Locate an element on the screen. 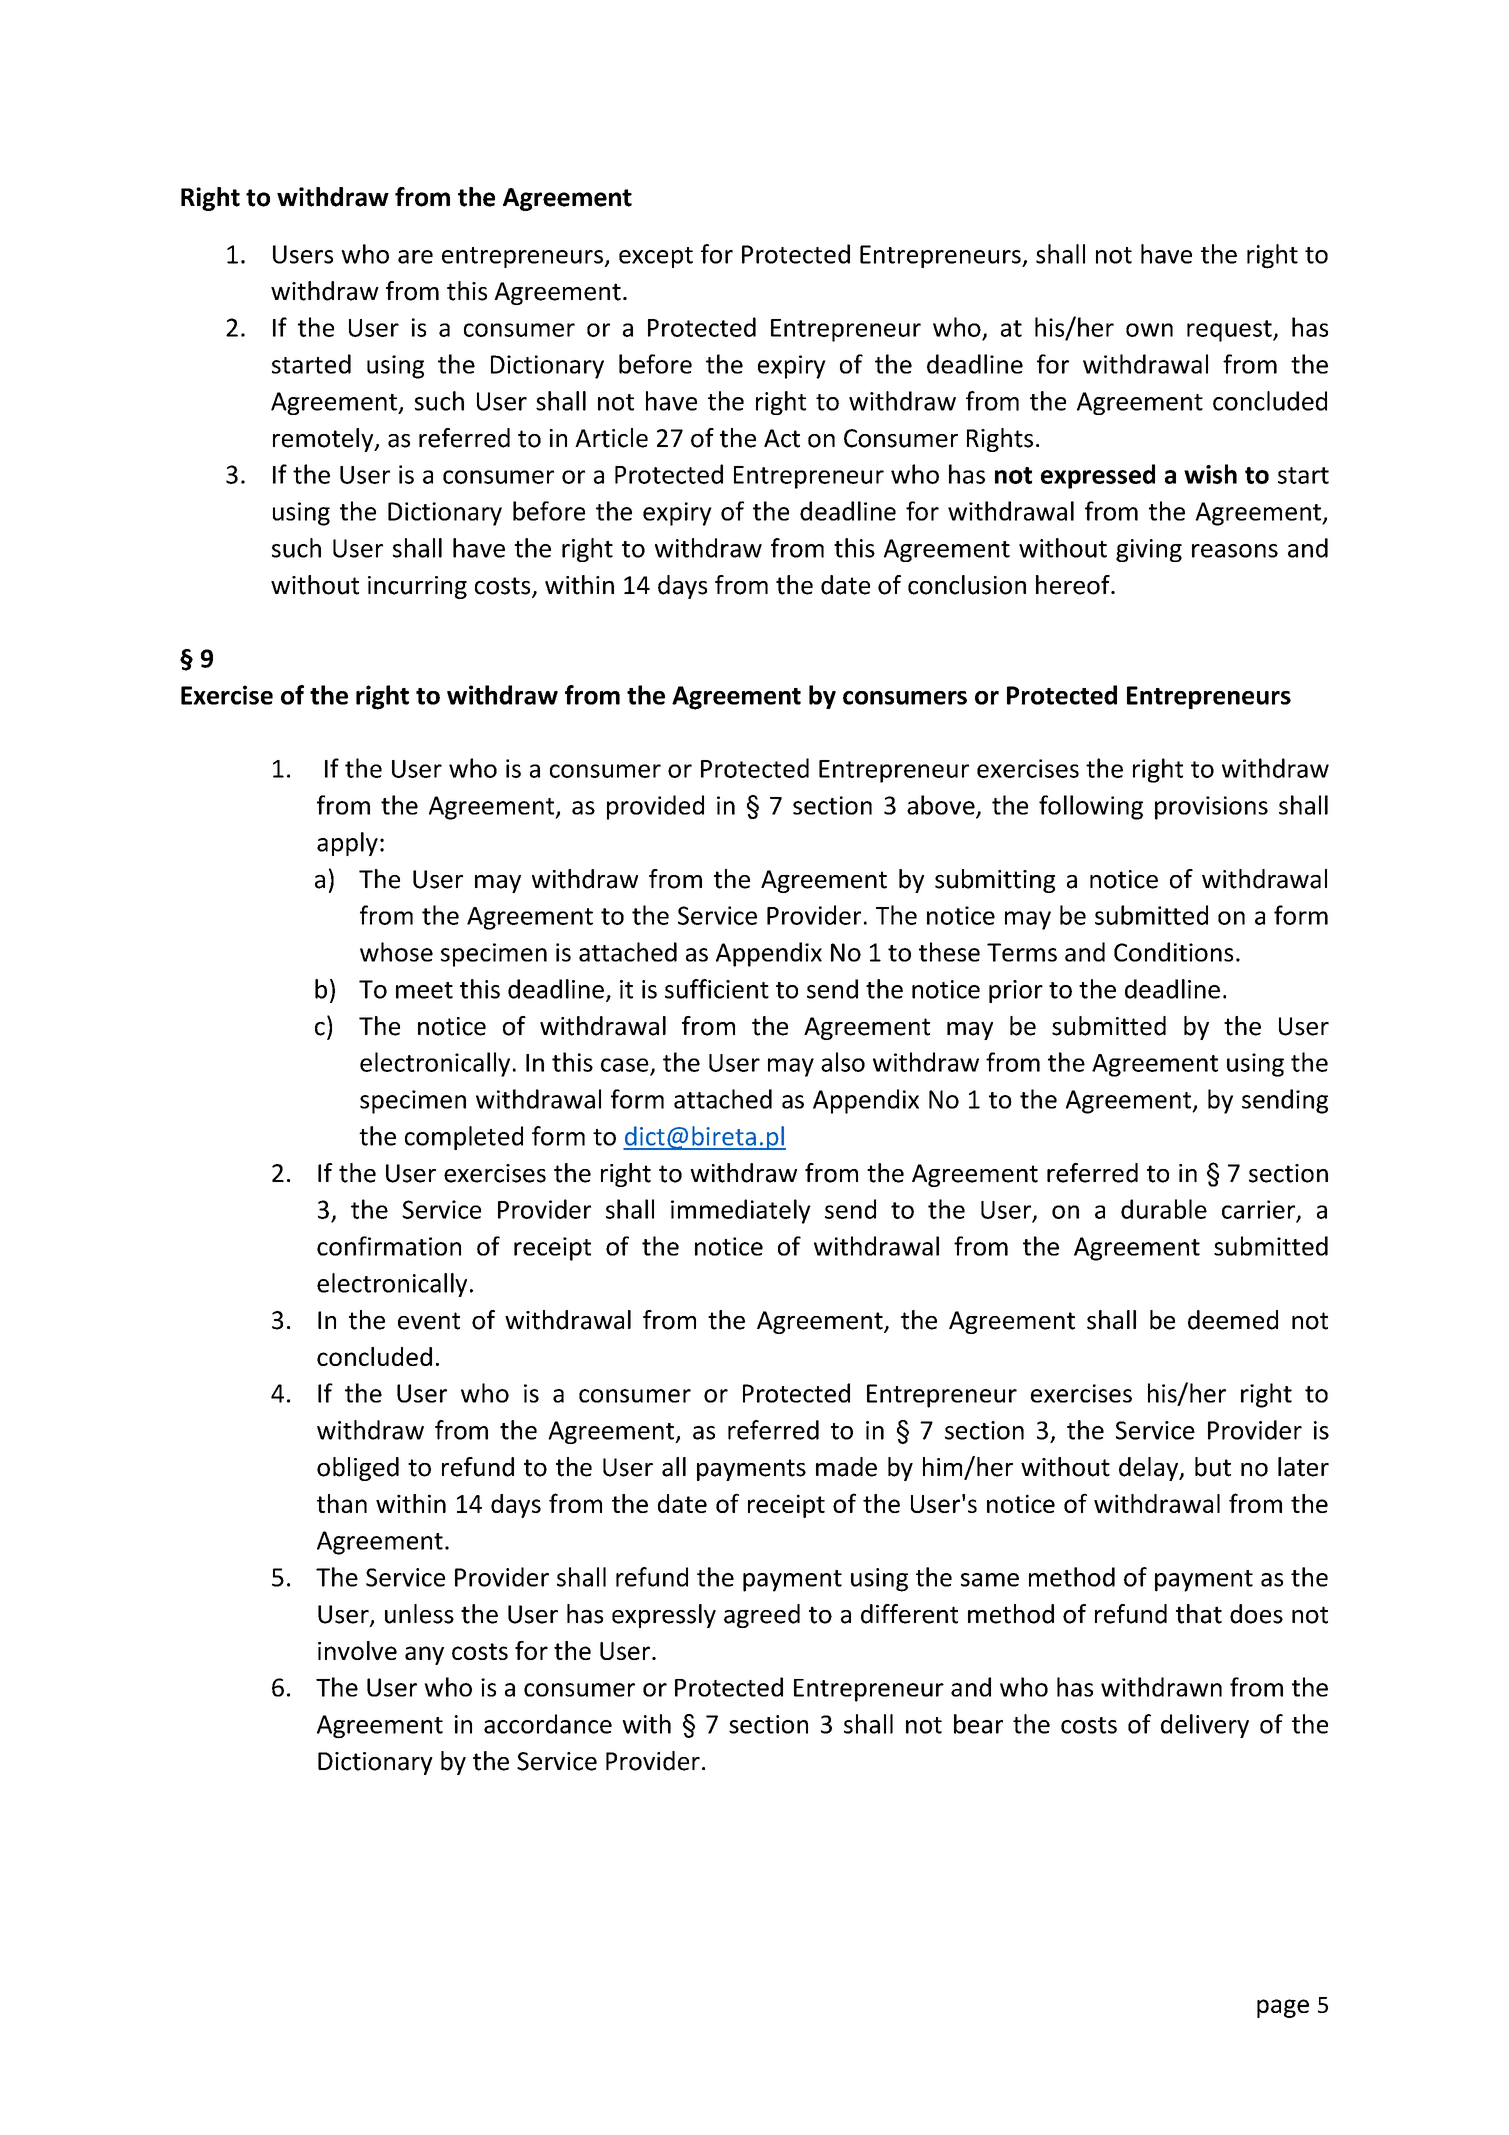  own is located at coordinates (1149, 330).
